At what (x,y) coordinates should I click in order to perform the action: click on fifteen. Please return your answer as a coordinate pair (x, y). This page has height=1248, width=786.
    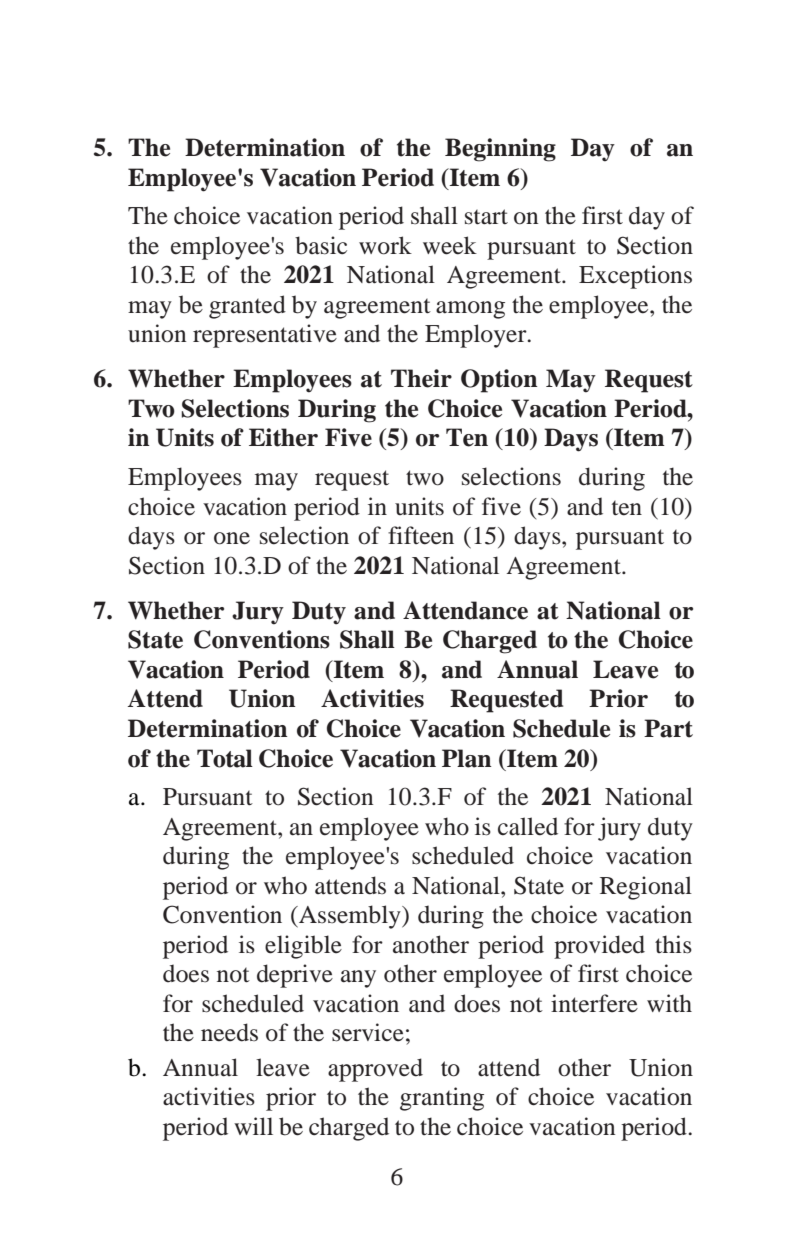
    Looking at the image, I should click on (421, 535).
